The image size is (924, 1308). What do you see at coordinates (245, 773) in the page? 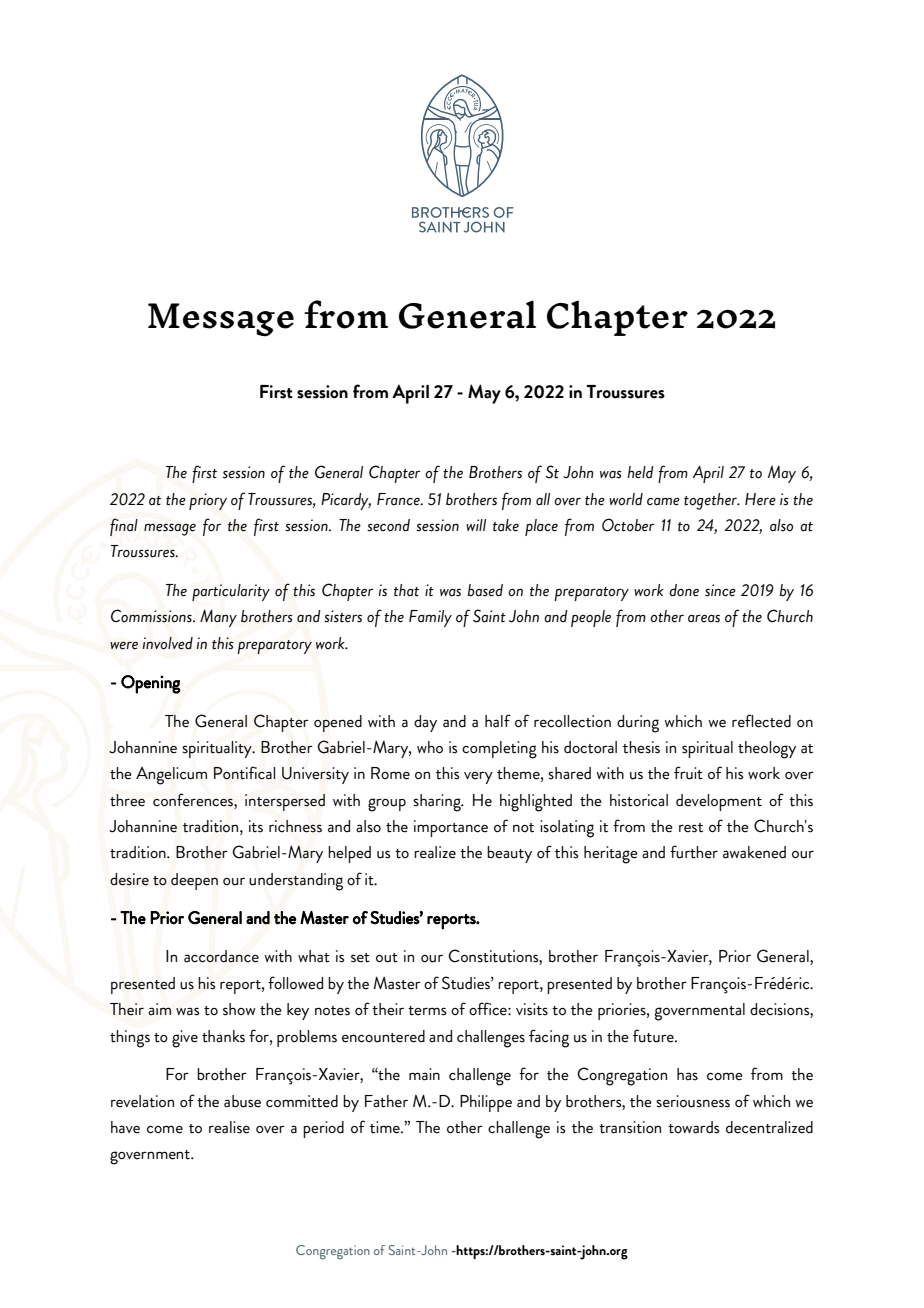
I see `Pontifical` at bounding box center [245, 773].
